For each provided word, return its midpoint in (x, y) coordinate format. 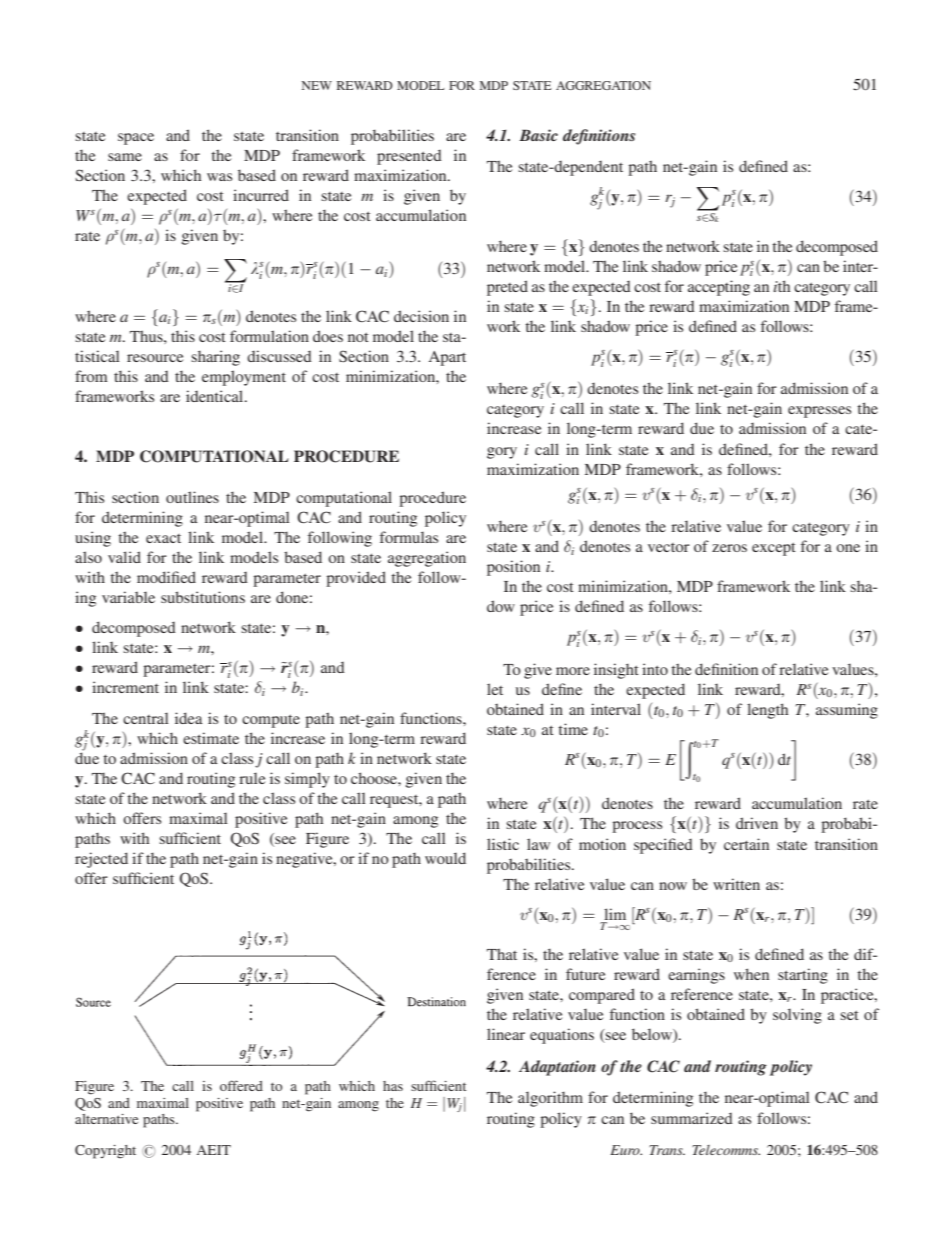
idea (189, 718)
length (767, 711)
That (502, 954)
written (736, 884)
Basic (538, 135)
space (136, 139)
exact (163, 538)
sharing (215, 358)
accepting (719, 288)
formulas (409, 537)
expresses (819, 412)
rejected (101, 860)
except (774, 549)
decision (421, 316)
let (495, 689)
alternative (106, 1119)
